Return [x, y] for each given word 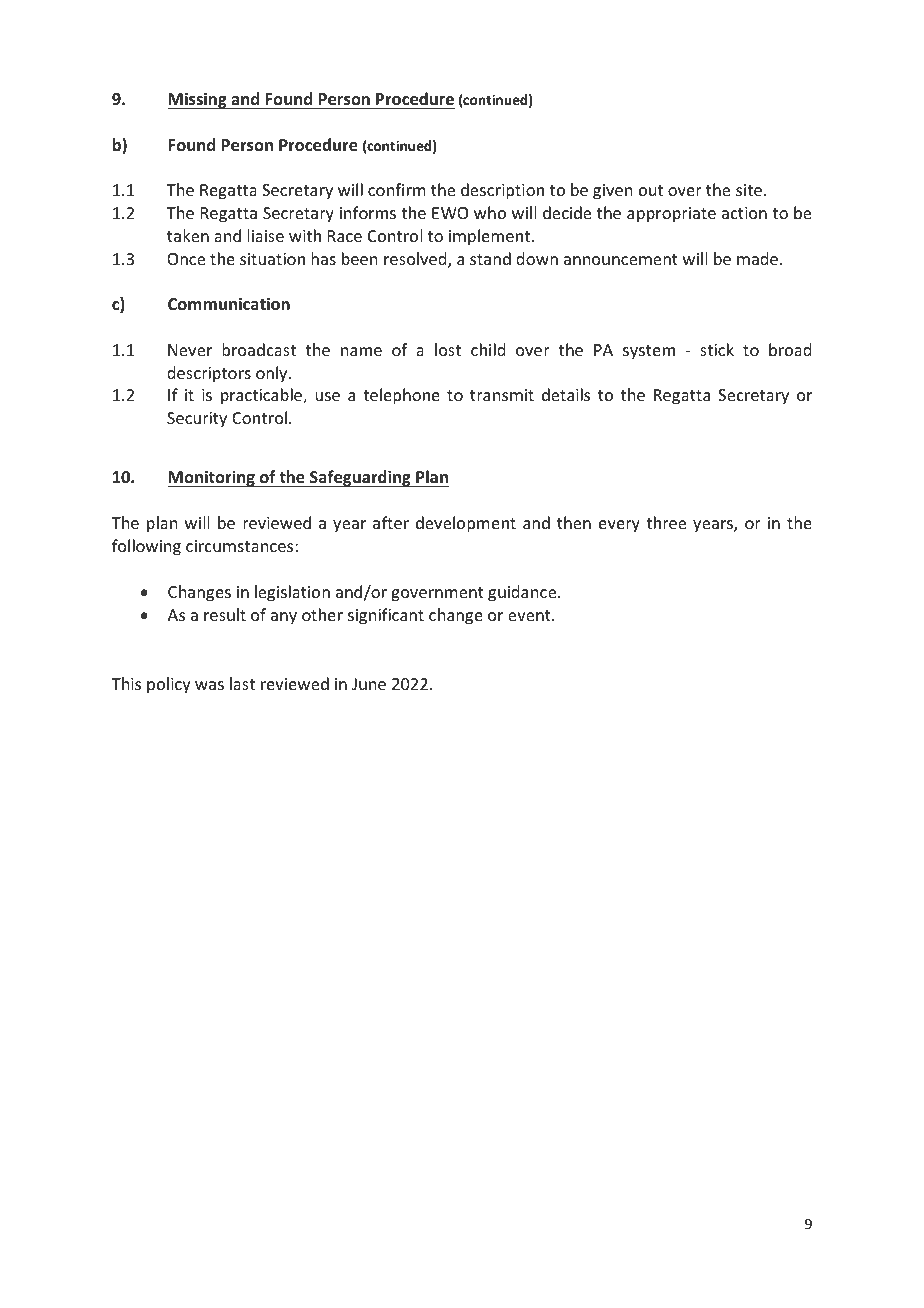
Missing [198, 100]
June [369, 684]
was [209, 685]
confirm [397, 189]
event [530, 615]
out [651, 190]
